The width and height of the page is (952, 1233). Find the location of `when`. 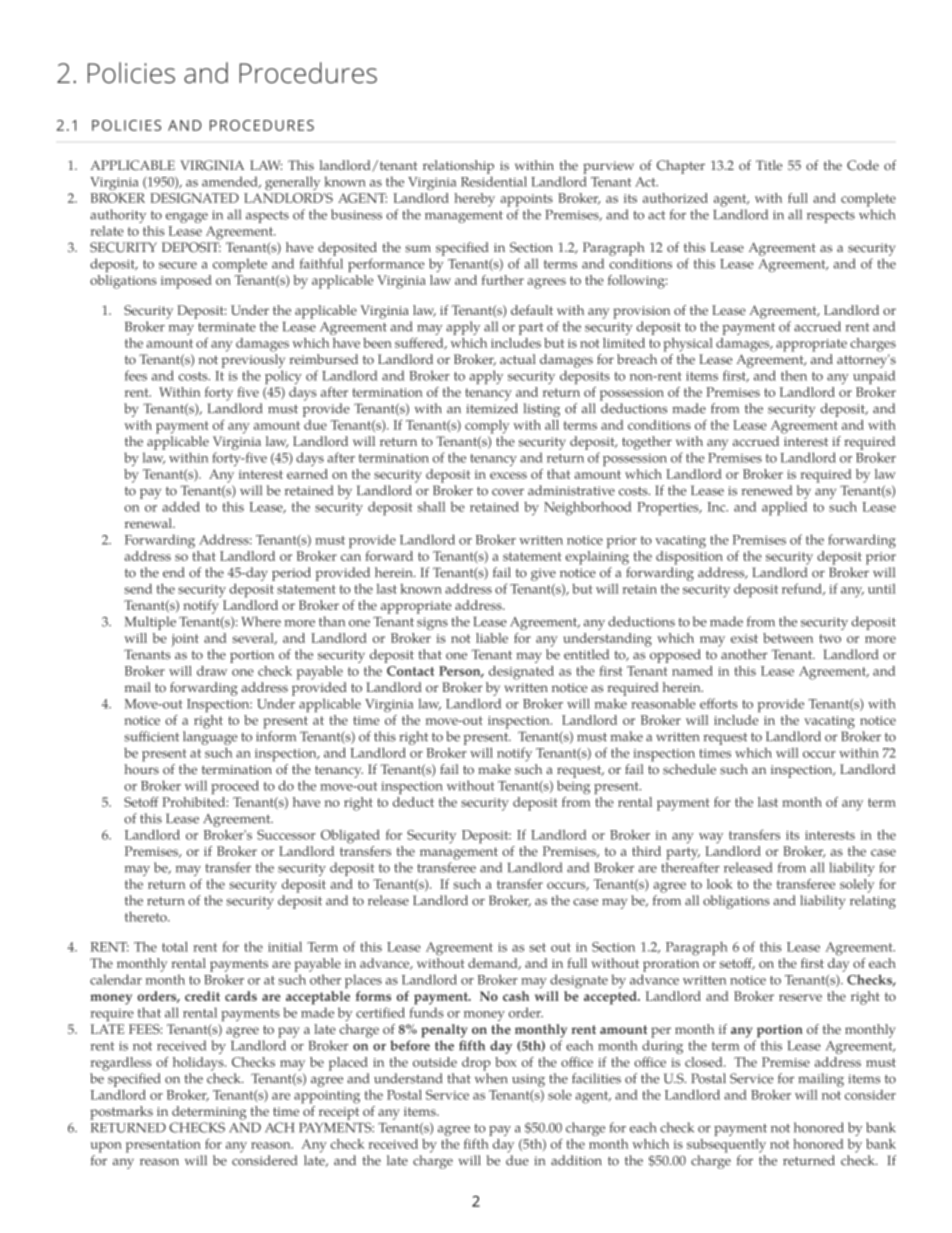

when is located at coordinates (491, 1078).
